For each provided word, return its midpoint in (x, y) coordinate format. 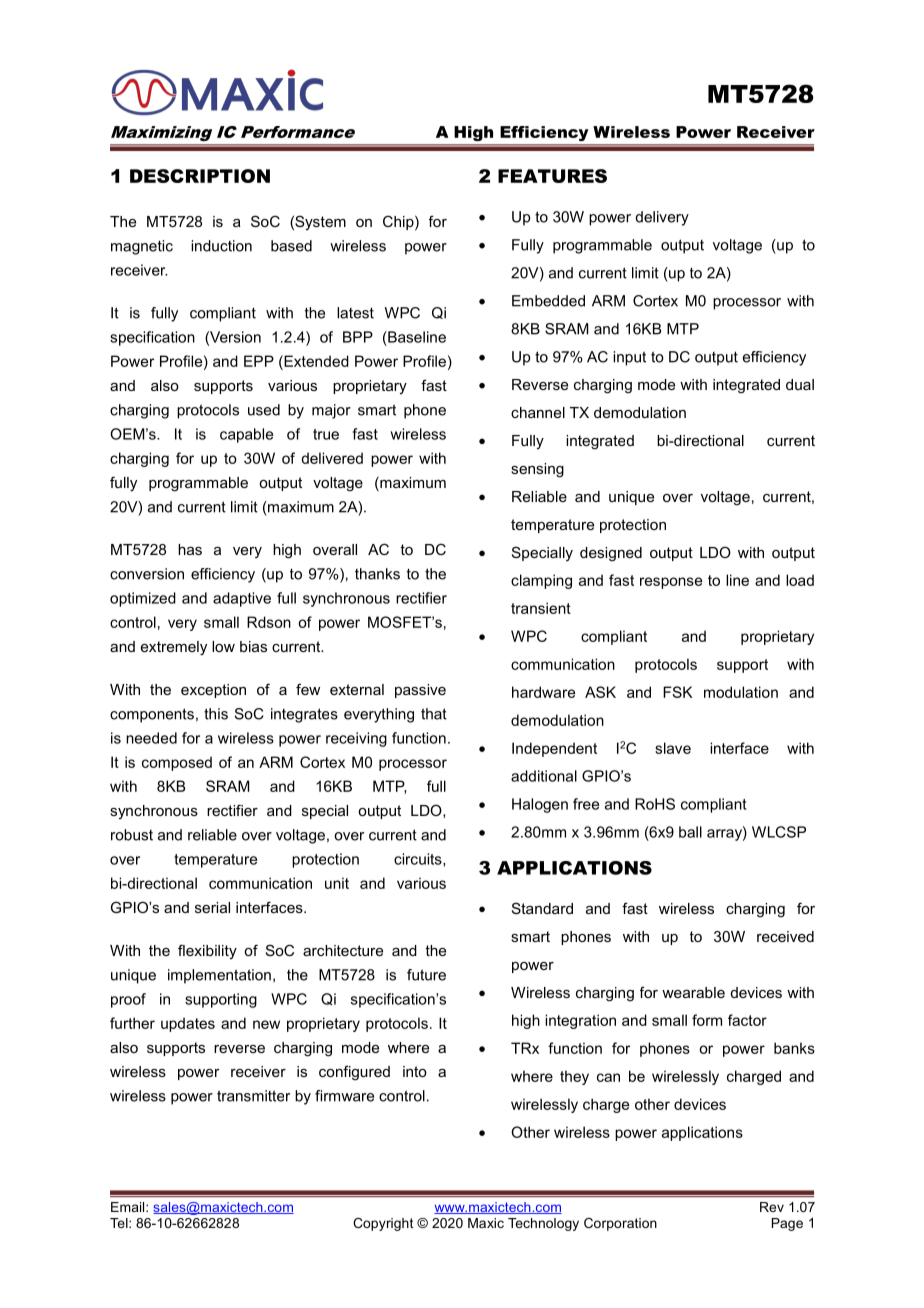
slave (673, 748)
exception (213, 691)
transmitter (253, 1096)
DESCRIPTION (200, 176)
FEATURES (552, 176)
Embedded (548, 301)
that (434, 714)
